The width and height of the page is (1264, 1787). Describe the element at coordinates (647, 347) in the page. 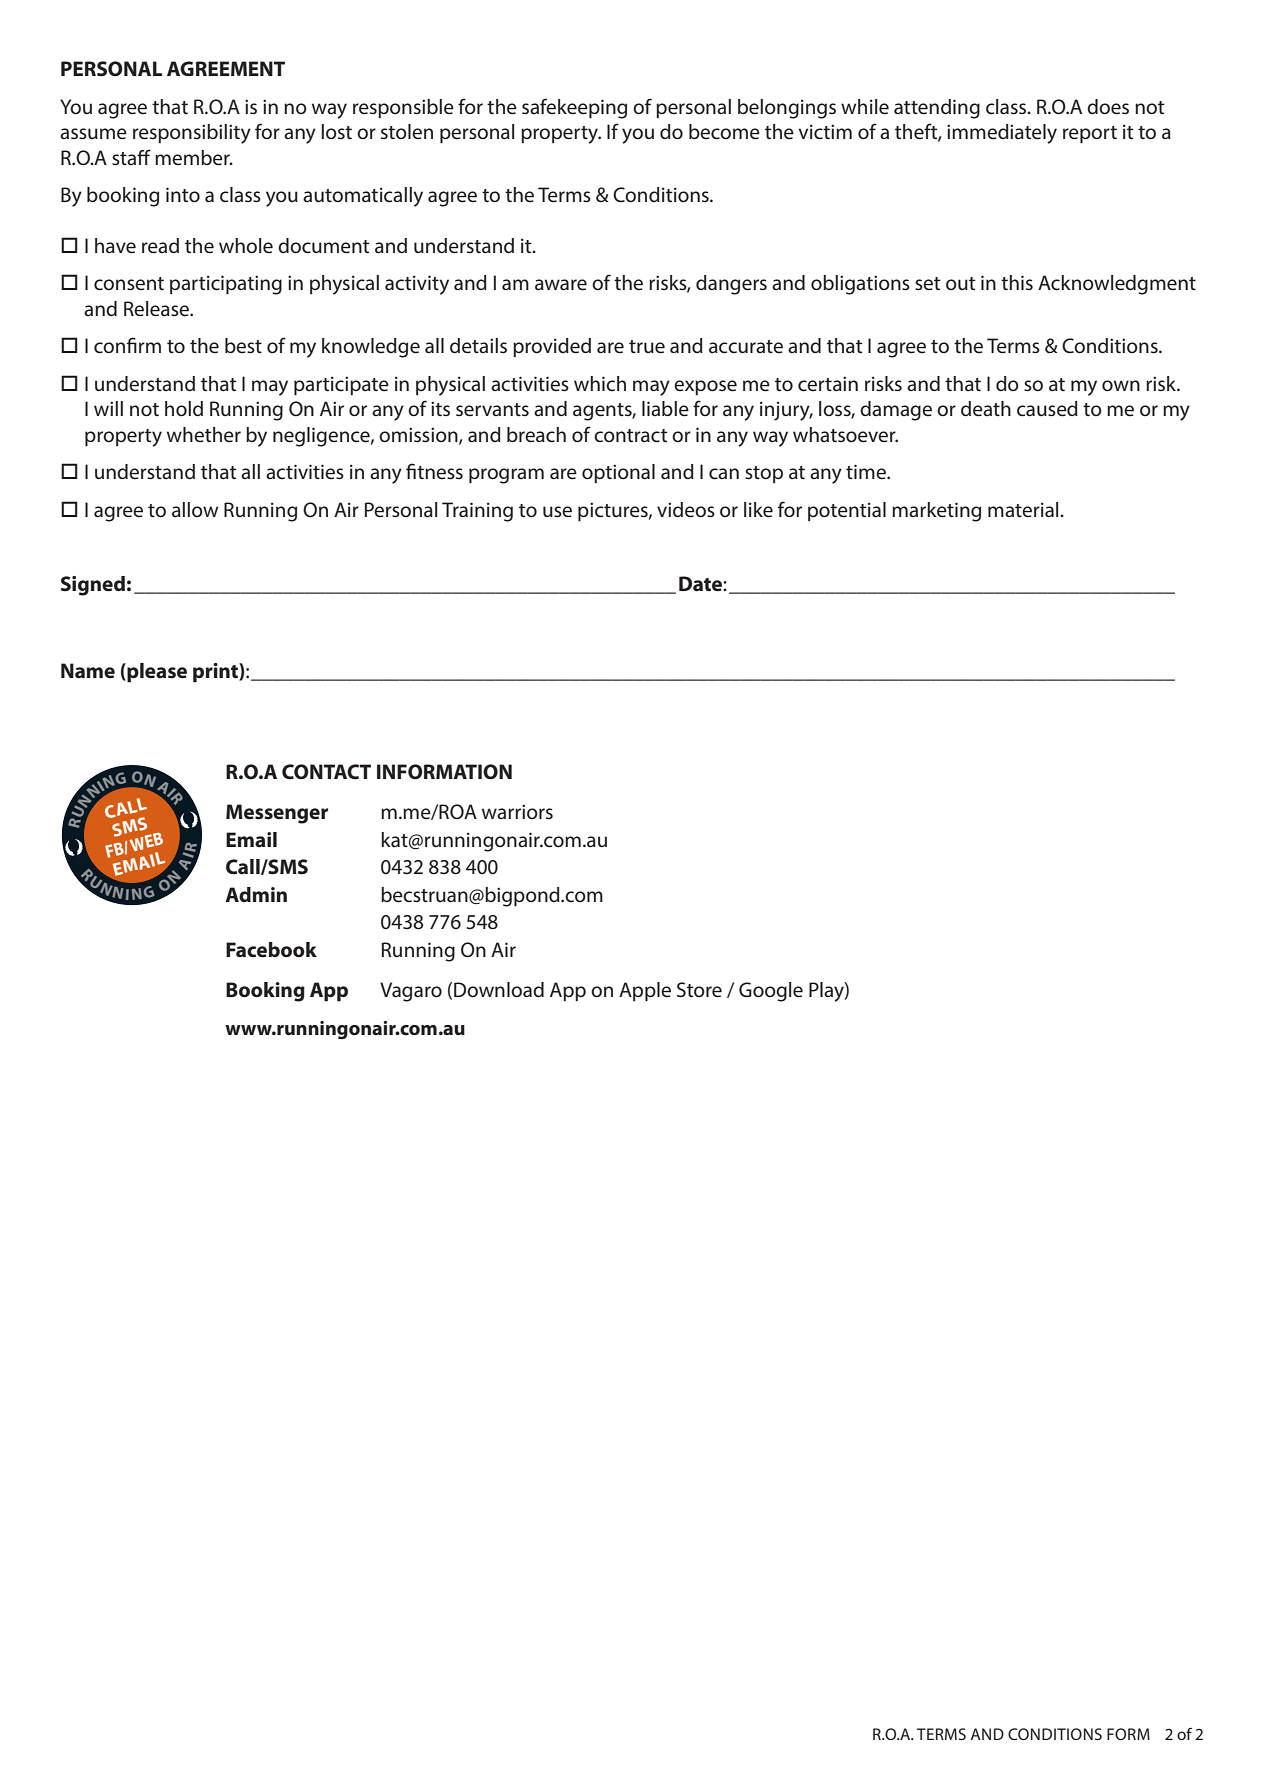

I see `true` at that location.
